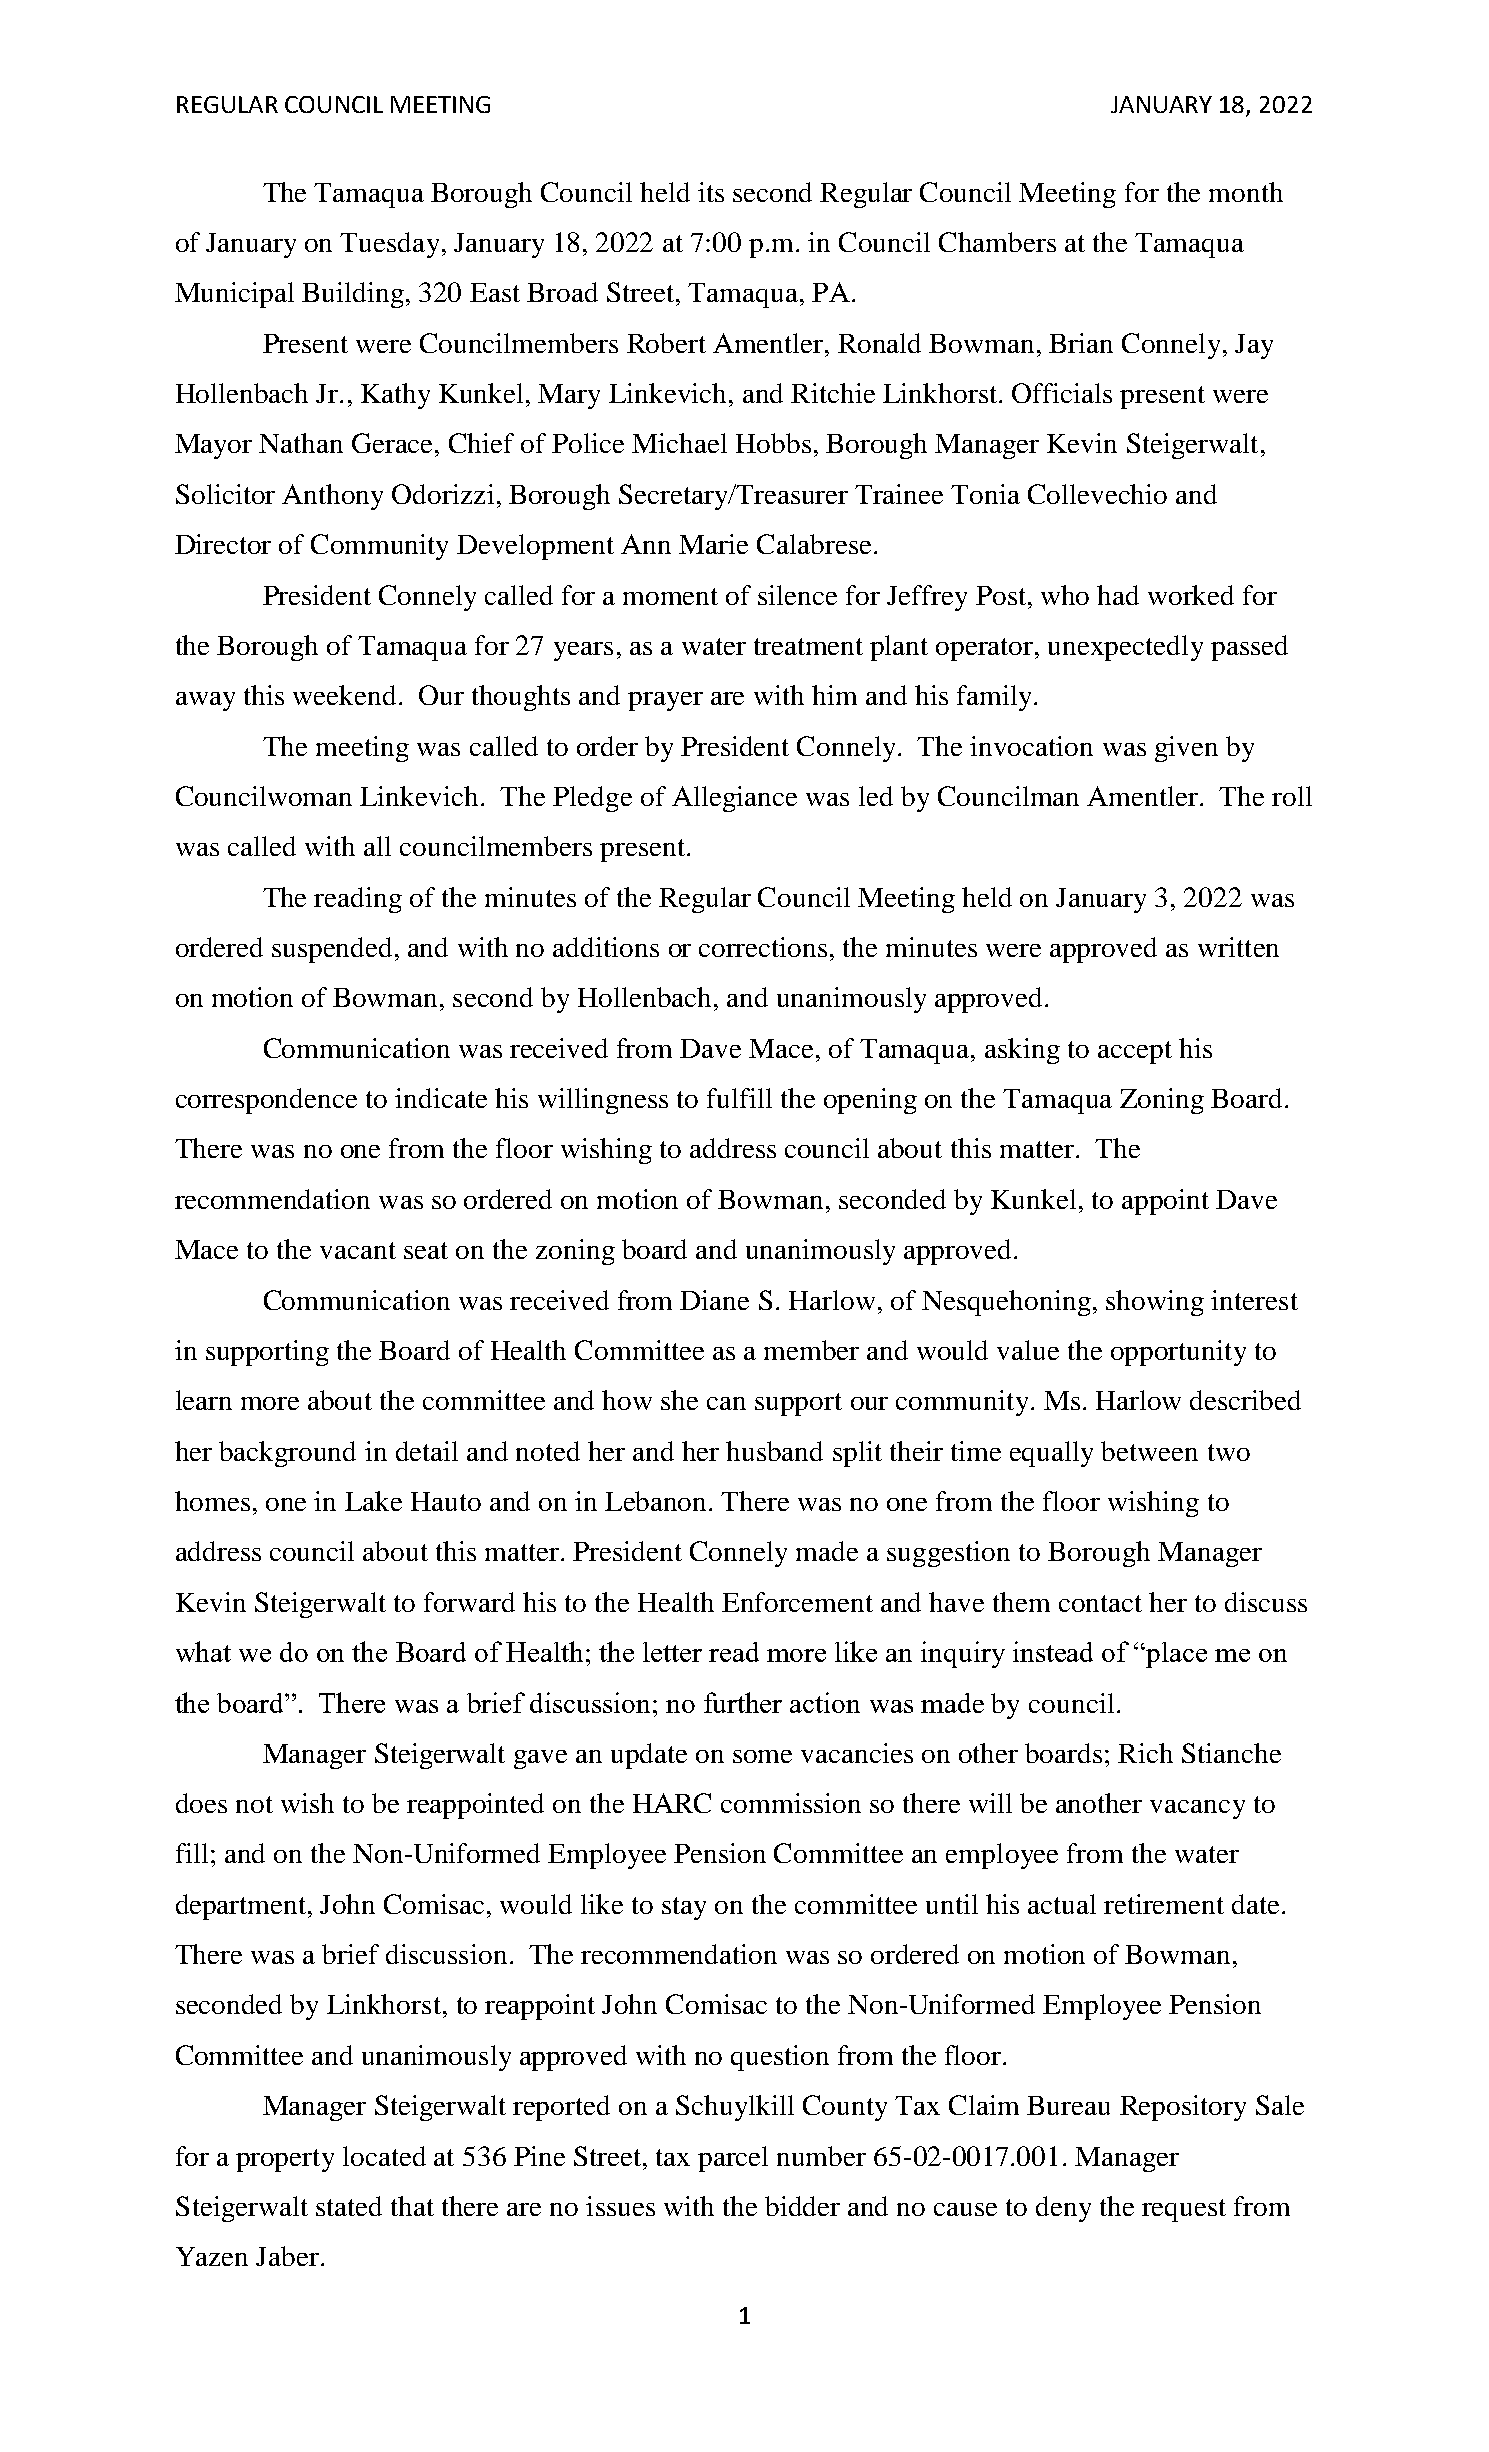 The height and width of the page is (2452, 1489). I want to click on vacant, so click(358, 1250).
